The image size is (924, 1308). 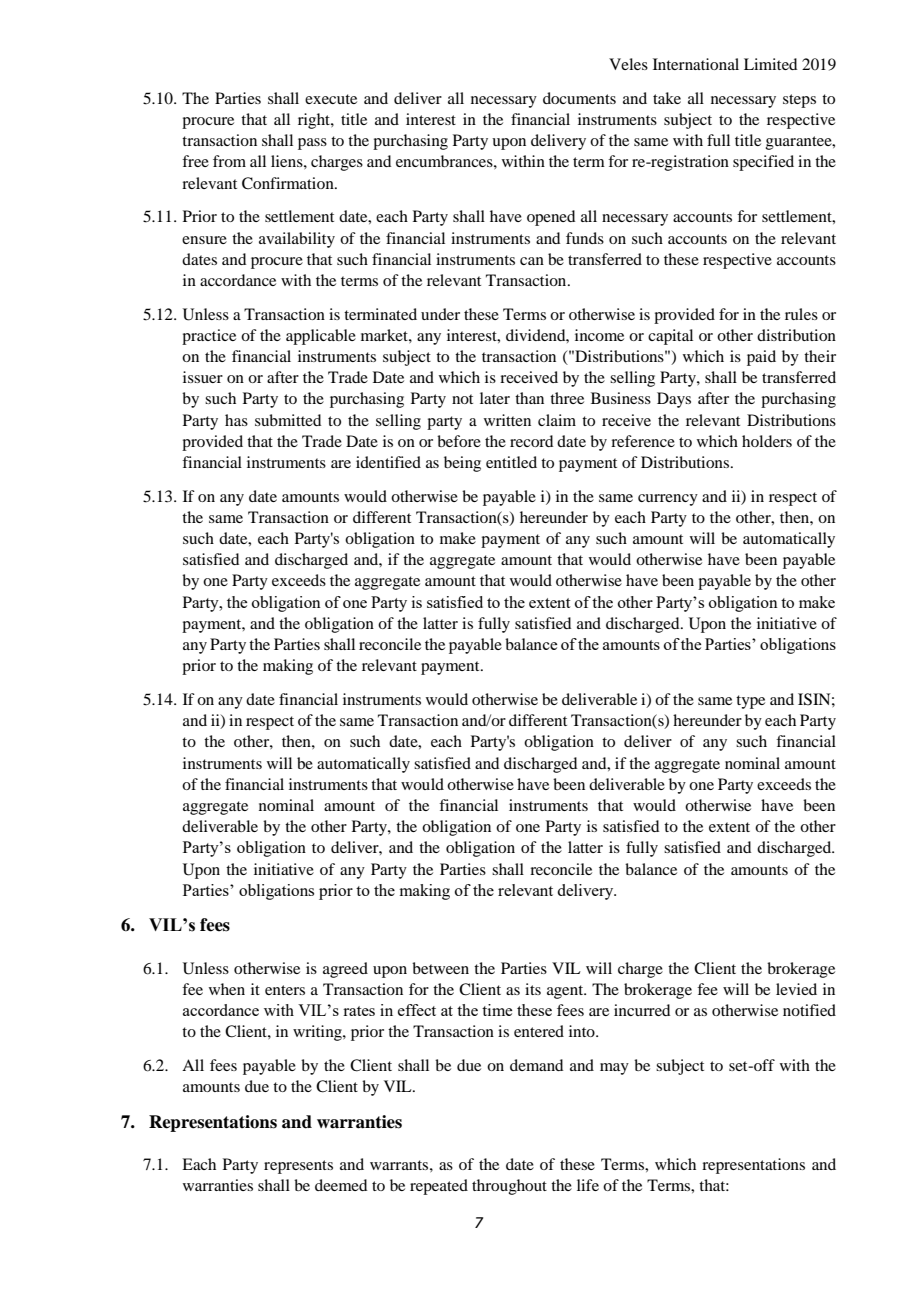 I want to click on being, so click(x=462, y=464).
